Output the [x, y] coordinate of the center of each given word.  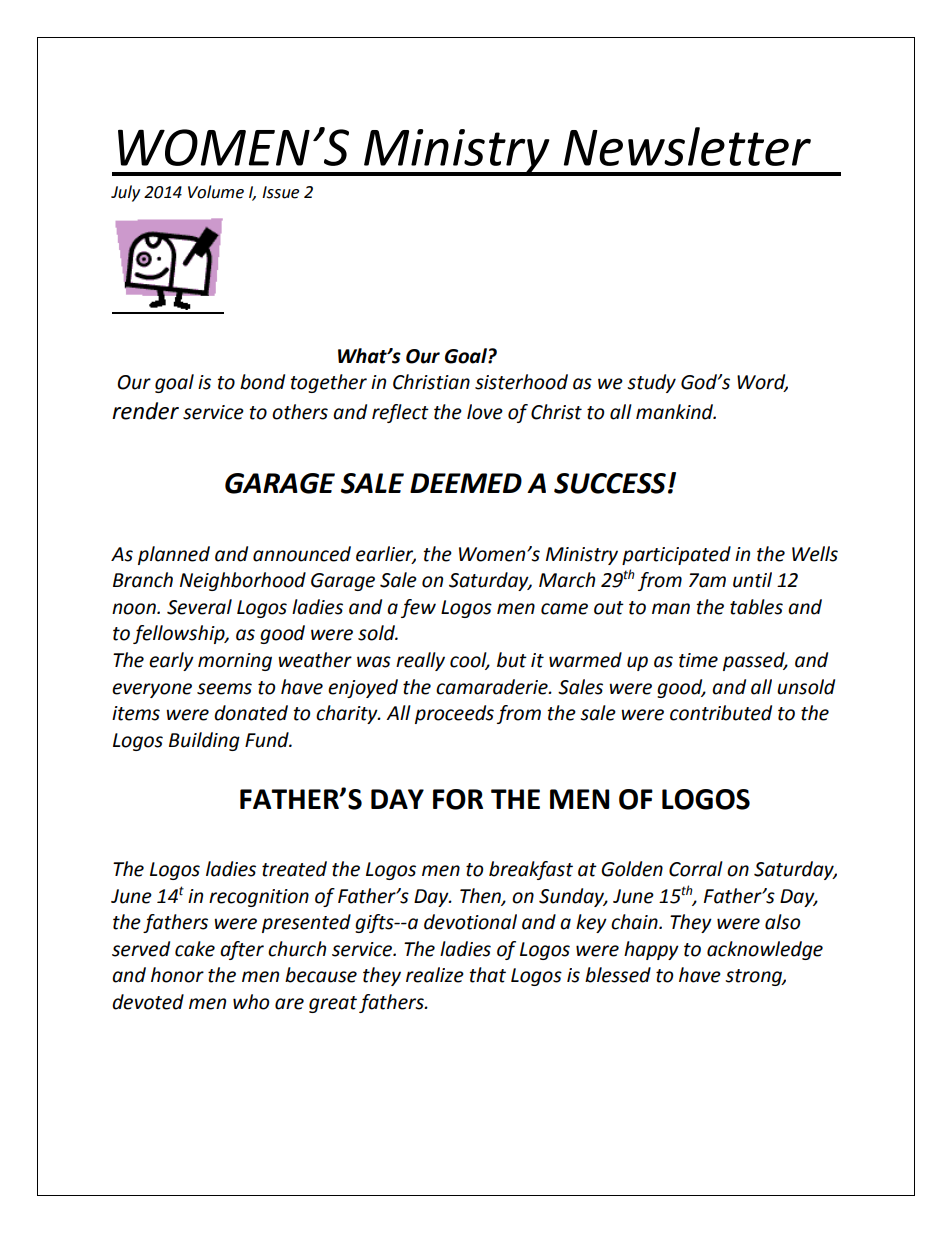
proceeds [454, 714]
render [145, 411]
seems [224, 689]
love [485, 412]
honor [177, 975]
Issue [280, 192]
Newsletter [687, 146]
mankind [676, 412]
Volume [216, 192]
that [488, 975]
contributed [721, 713]
